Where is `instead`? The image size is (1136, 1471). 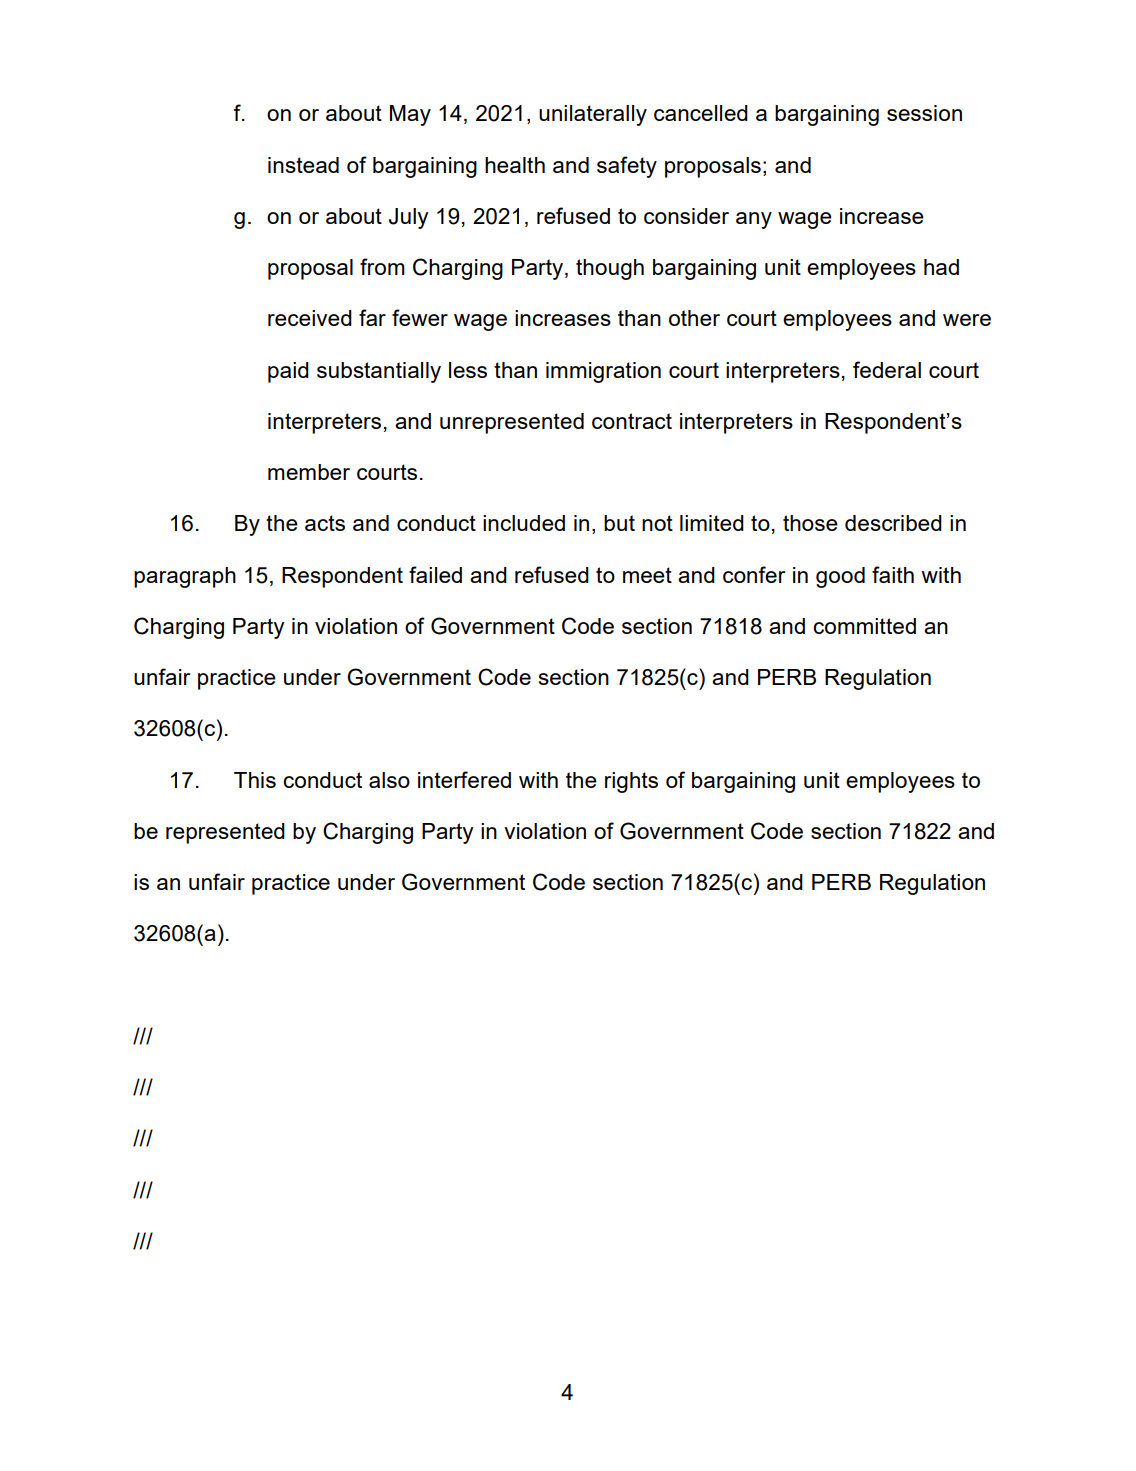
instead is located at coordinates (303, 165).
